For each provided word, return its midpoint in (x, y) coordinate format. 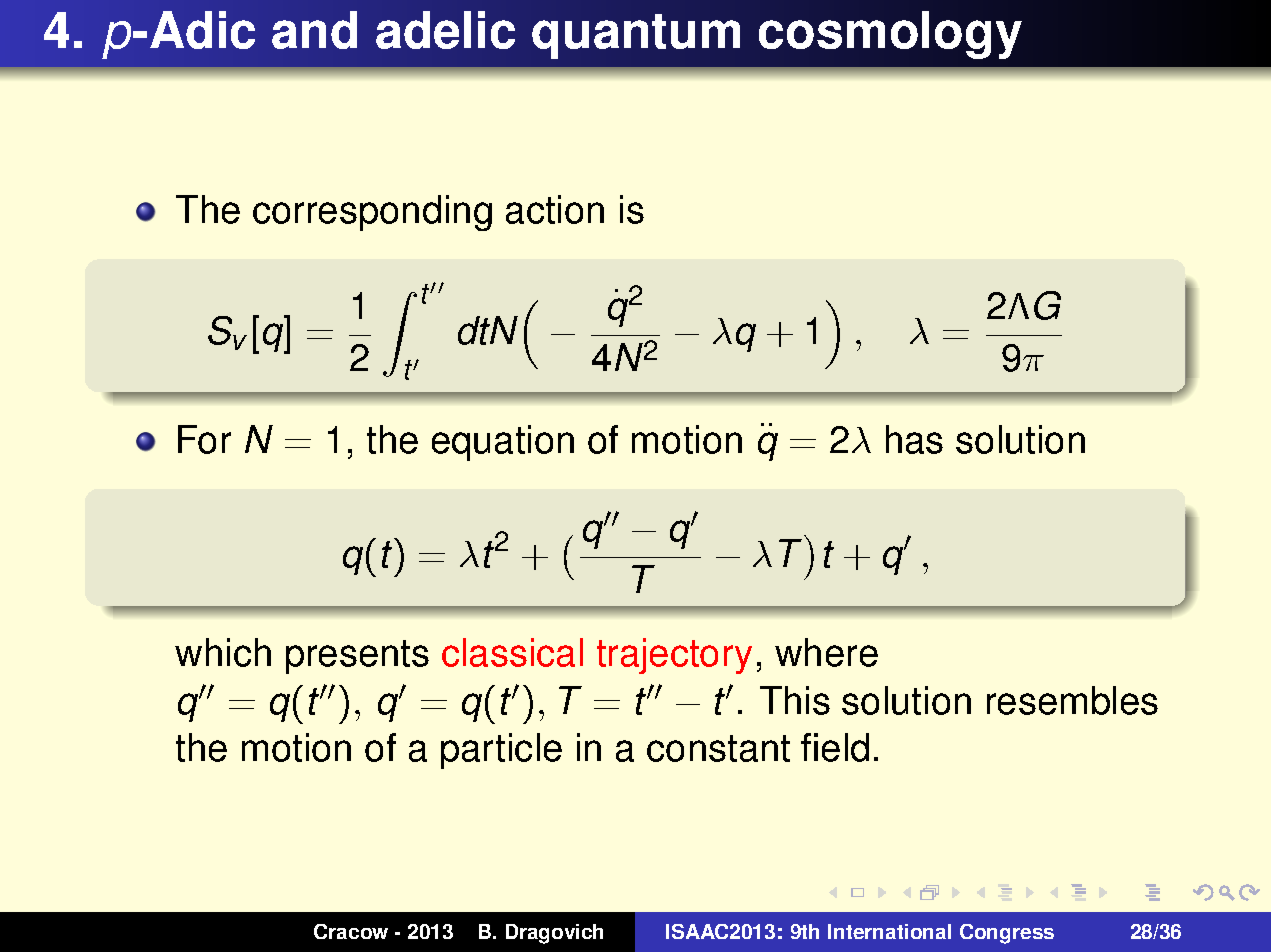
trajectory (674, 656)
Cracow (351, 931)
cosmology (890, 35)
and (314, 30)
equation (503, 443)
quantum (636, 36)
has (914, 439)
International (889, 931)
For (204, 439)
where (826, 652)
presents (357, 657)
